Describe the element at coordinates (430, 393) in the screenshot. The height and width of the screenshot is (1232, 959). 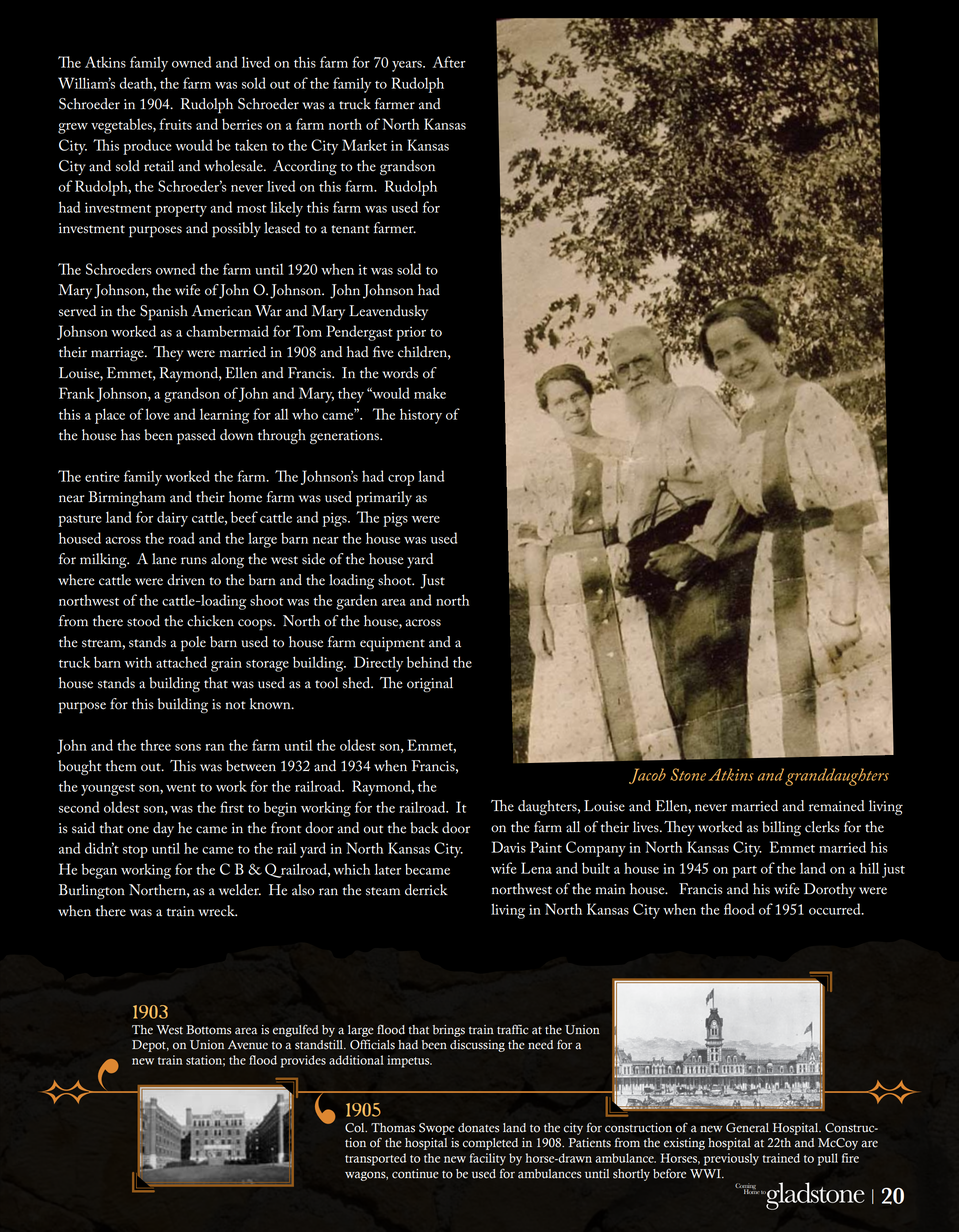
I see `make` at that location.
